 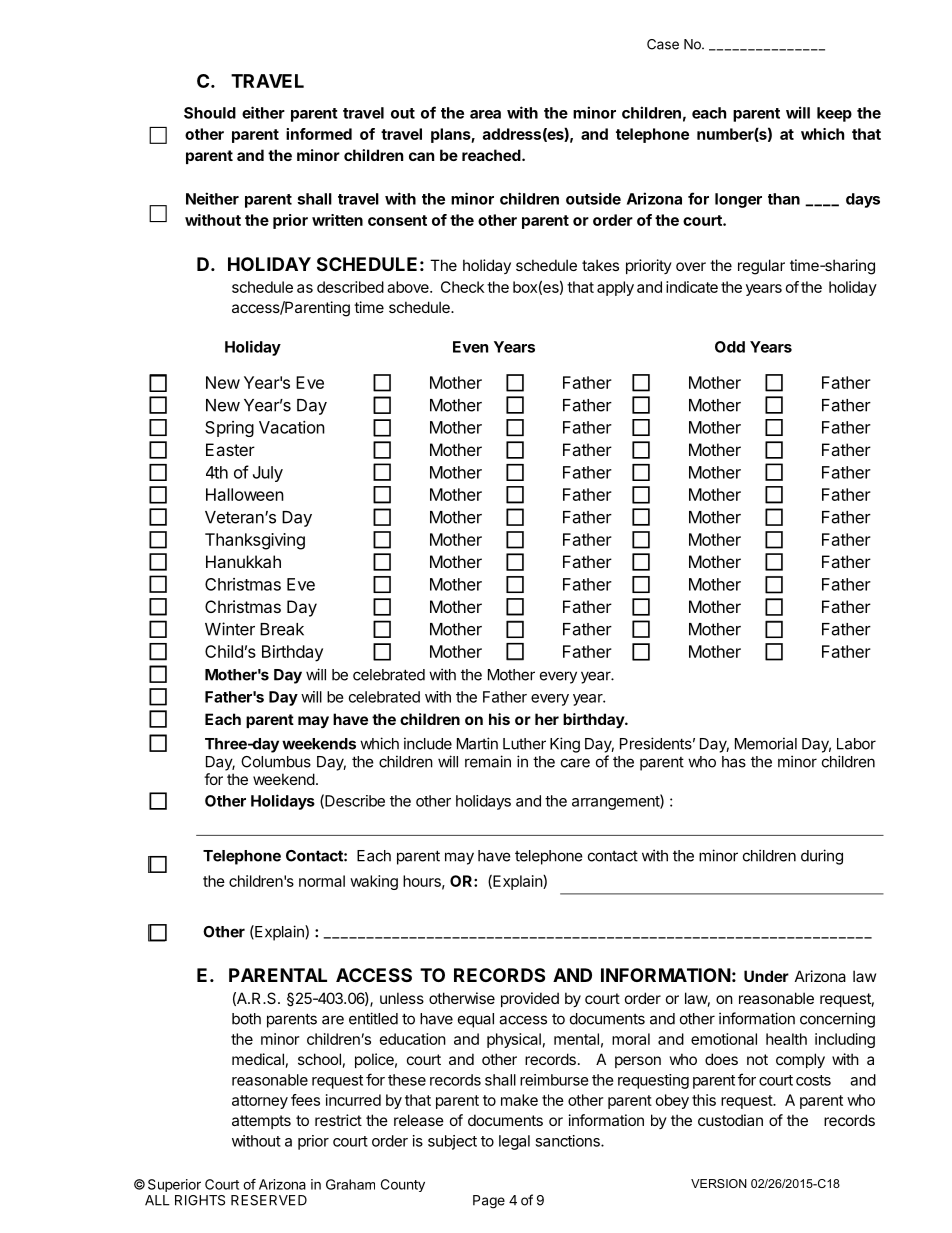 What do you see at coordinates (514, 1142) in the screenshot?
I see `legal` at bounding box center [514, 1142].
